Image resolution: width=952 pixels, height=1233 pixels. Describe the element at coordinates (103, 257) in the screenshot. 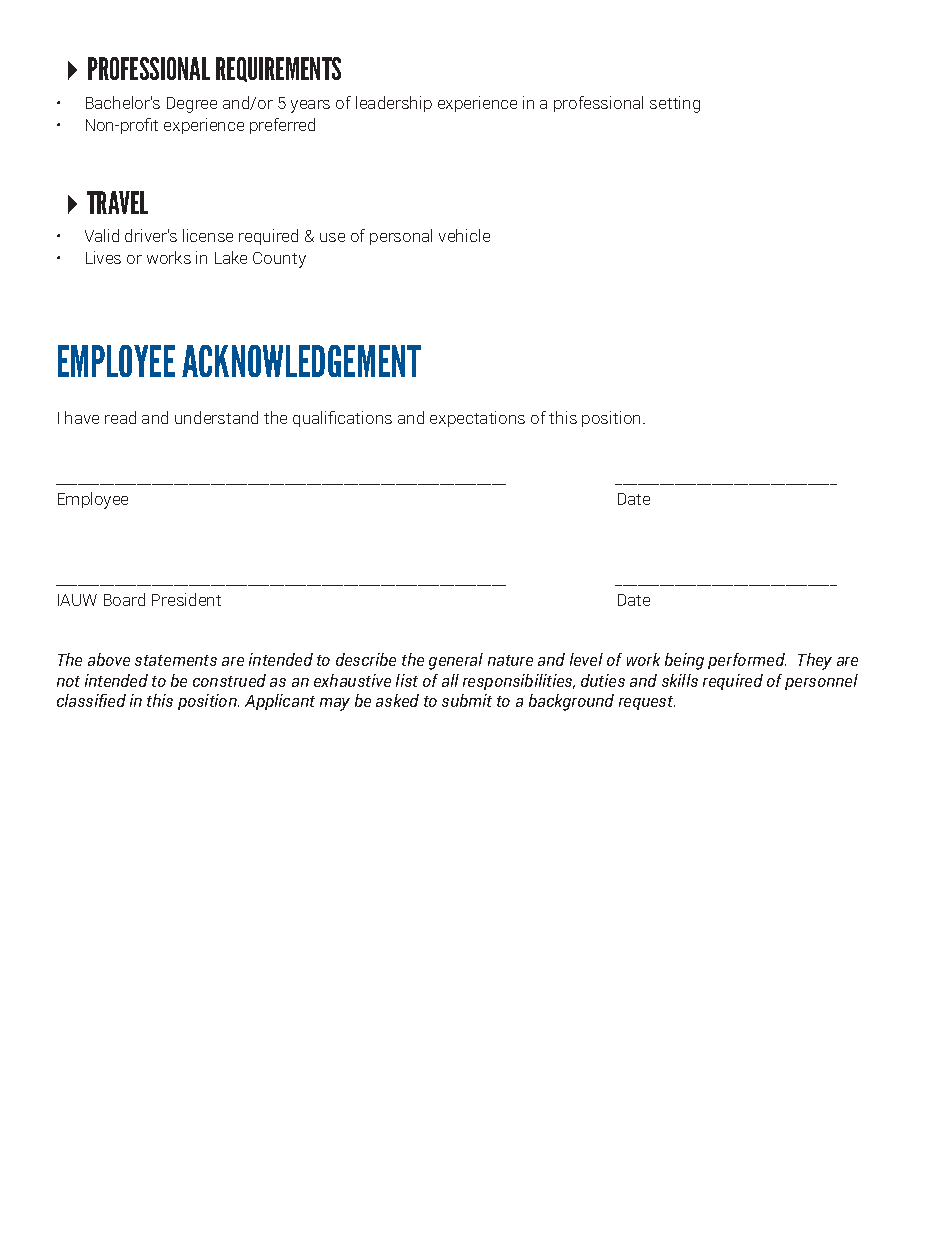

I see `Lives` at that location.
